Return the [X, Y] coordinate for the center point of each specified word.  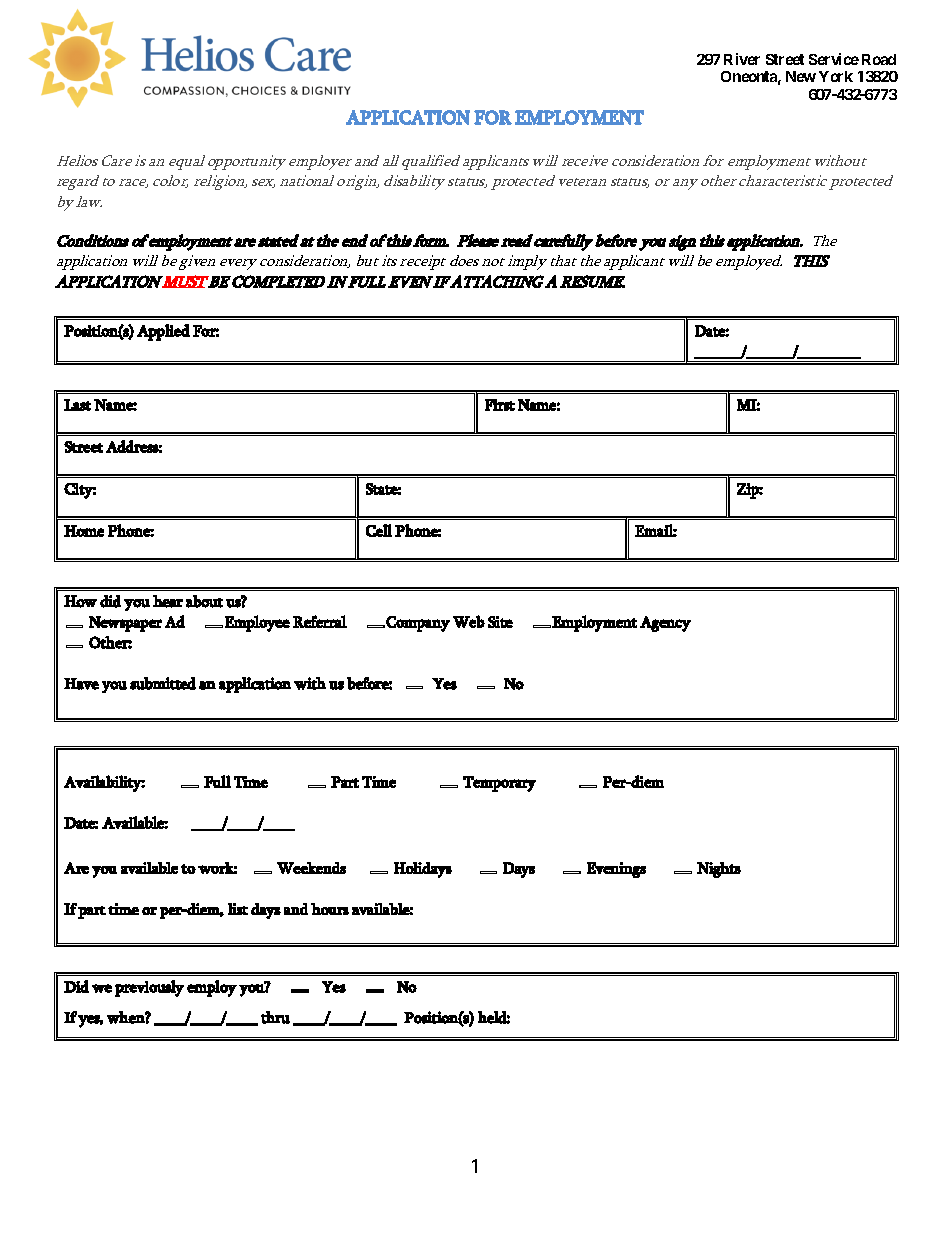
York [836, 76]
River [742, 59]
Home [84, 531]
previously [149, 988]
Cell [379, 530]
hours [330, 909]
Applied [163, 332]
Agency [665, 624]
